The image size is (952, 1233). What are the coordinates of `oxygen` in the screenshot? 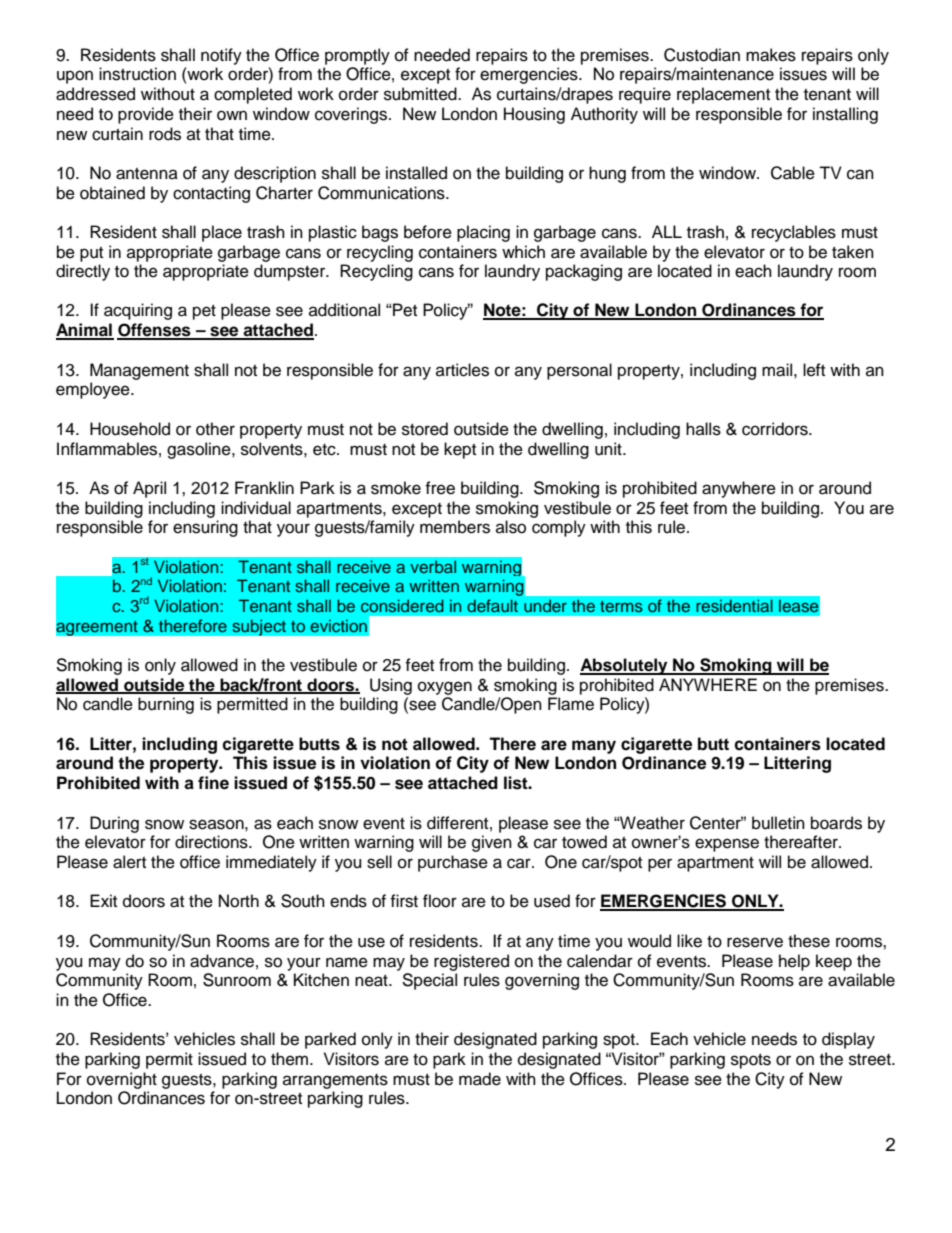 It's located at (445, 688).
